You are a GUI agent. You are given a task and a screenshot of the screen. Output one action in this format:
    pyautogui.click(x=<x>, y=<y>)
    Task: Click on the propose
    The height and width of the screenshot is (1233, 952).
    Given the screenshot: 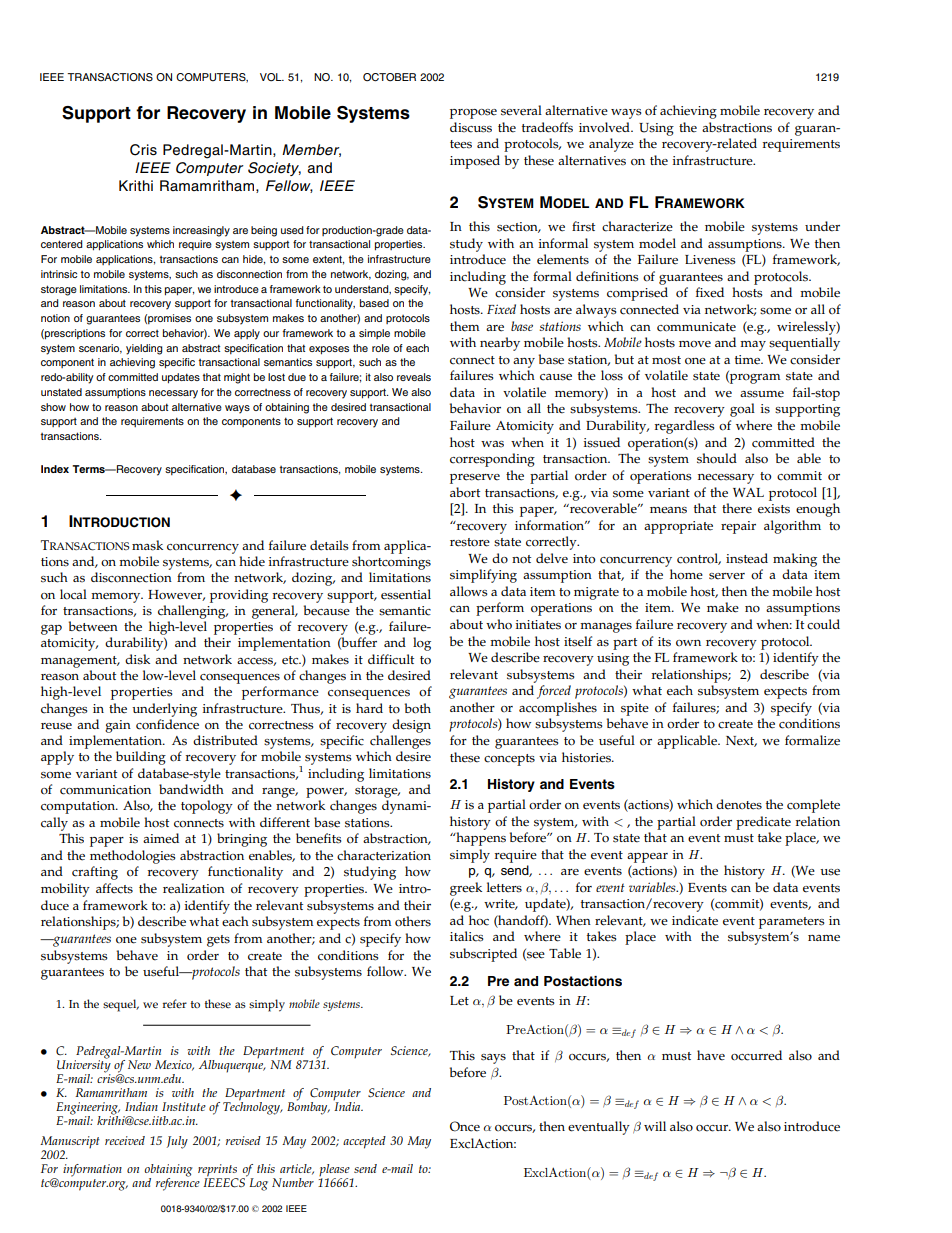 What is the action you would take?
    pyautogui.click(x=473, y=114)
